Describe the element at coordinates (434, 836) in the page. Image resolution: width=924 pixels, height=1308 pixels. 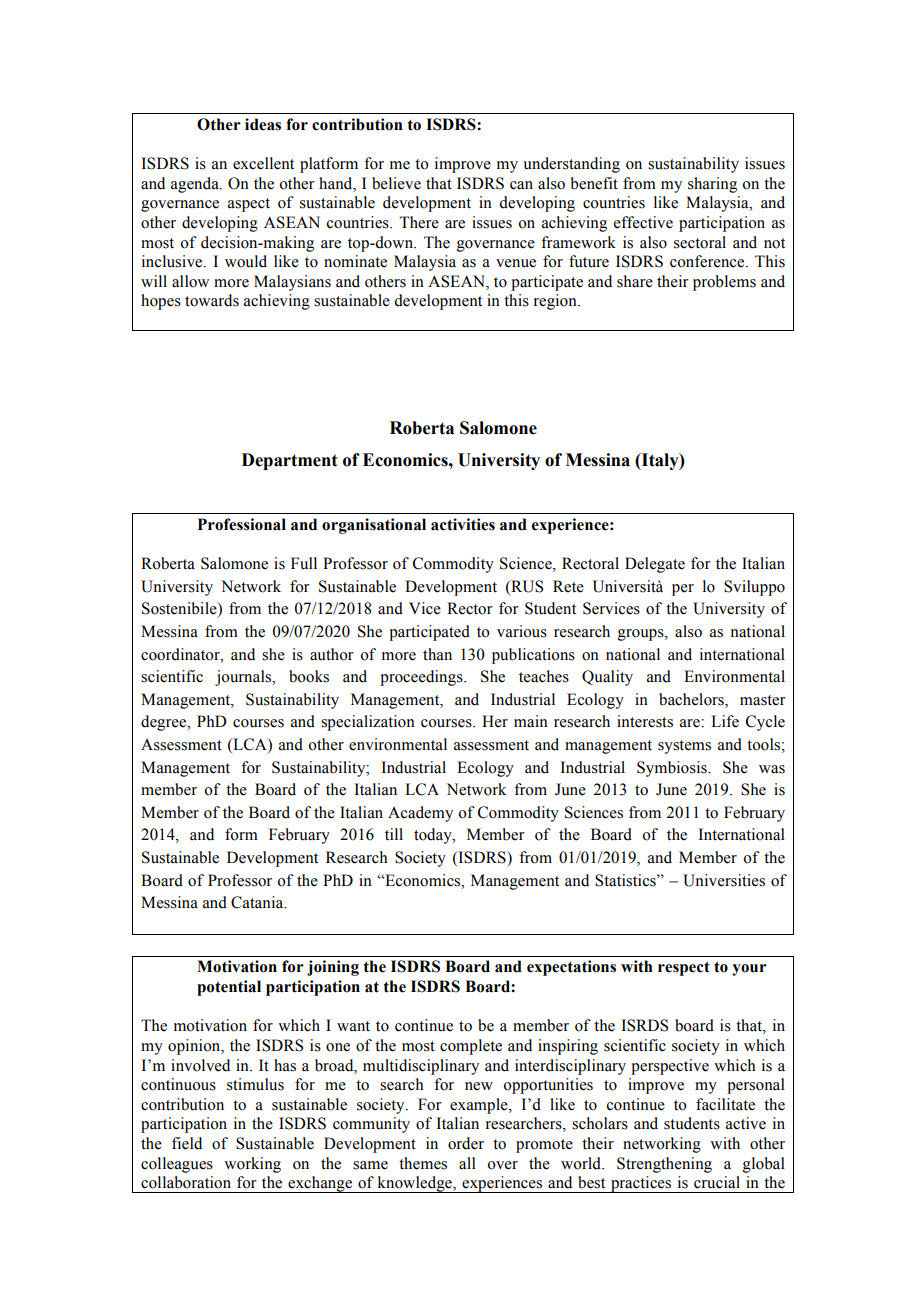
I see `today` at that location.
